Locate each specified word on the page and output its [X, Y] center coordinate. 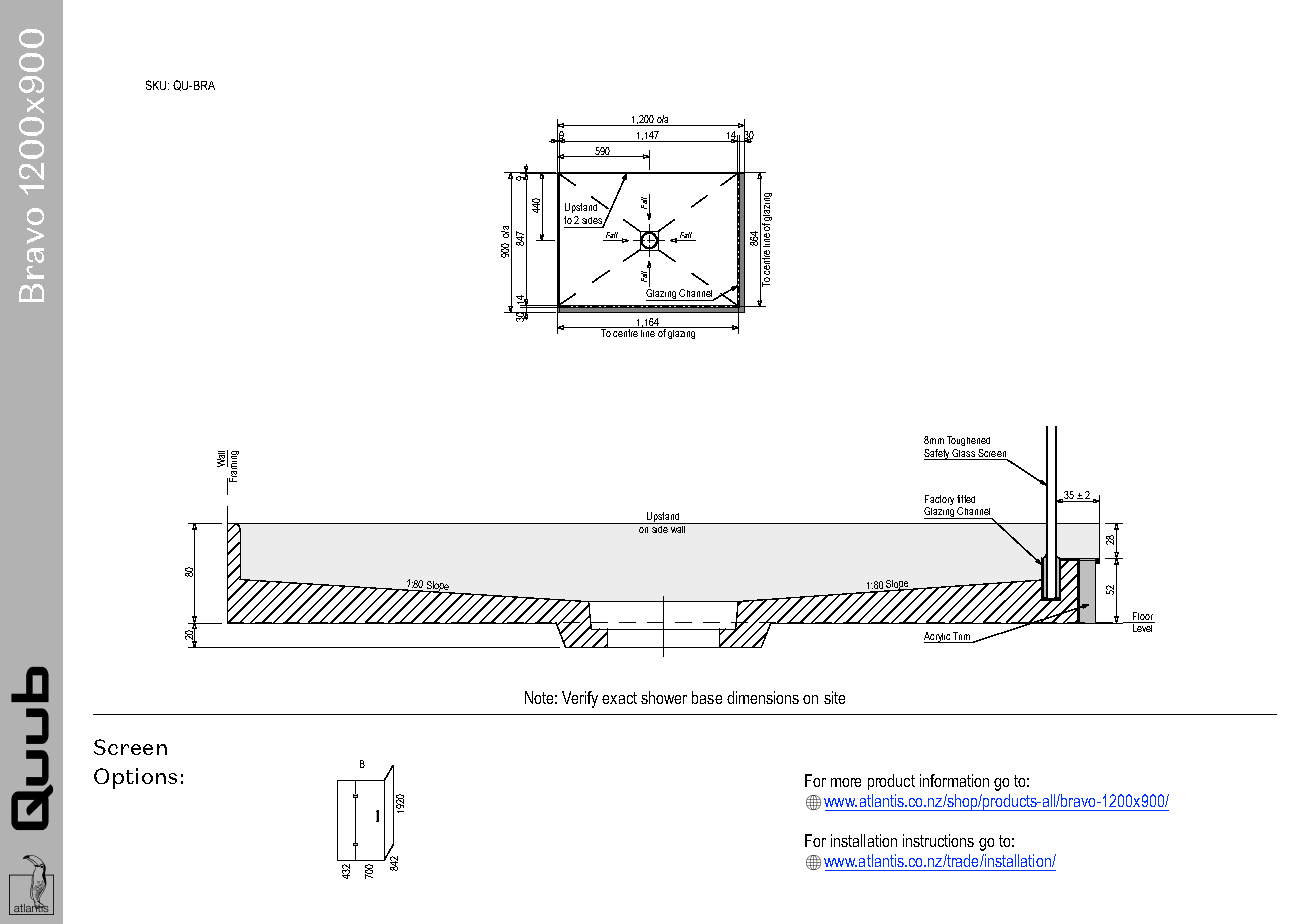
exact [619, 698]
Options [135, 778]
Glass [964, 454]
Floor [1143, 617]
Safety [938, 454]
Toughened [968, 441]
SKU [157, 85]
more [846, 782]
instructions [938, 840]
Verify [580, 699]
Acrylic [938, 637]
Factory [939, 501]
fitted [966, 499]
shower [664, 697]
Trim [962, 637]
